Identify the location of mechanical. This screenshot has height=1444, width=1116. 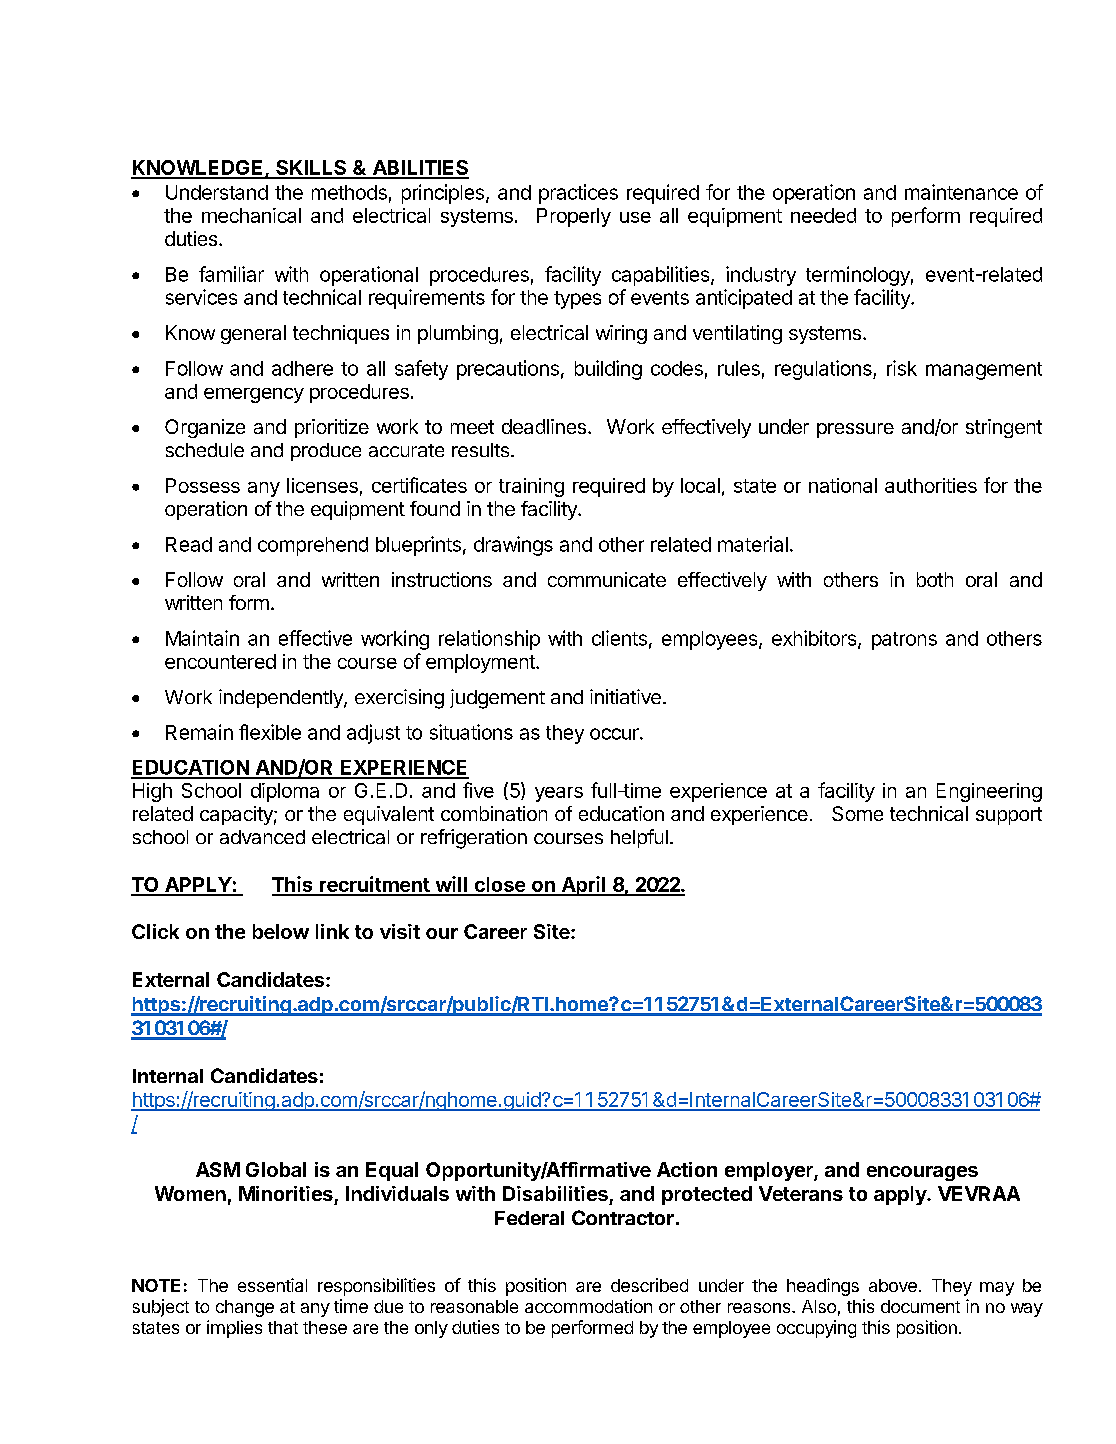
(251, 215).
